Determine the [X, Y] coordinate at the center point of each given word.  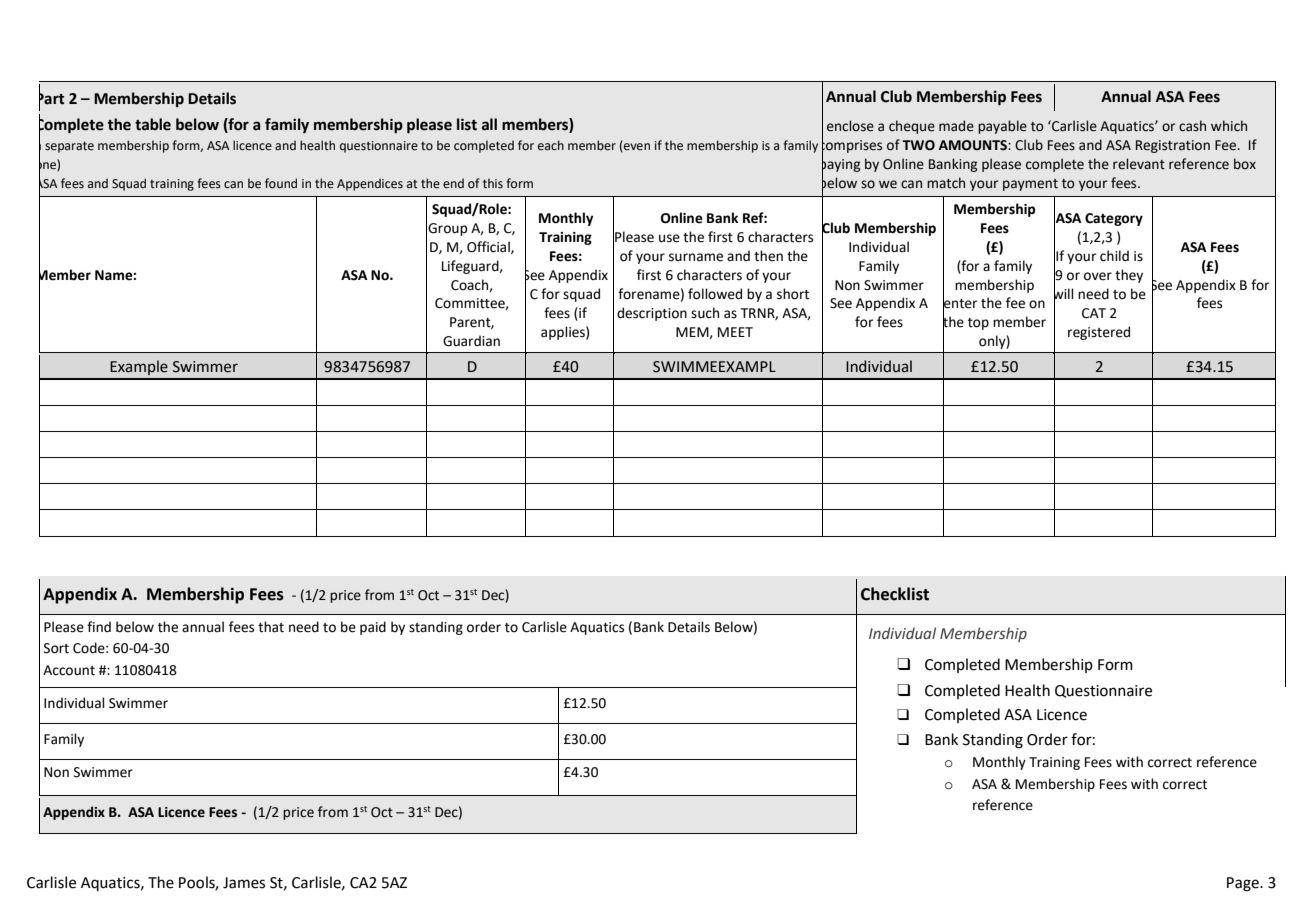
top [978, 324]
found [281, 183]
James [244, 883]
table [153, 124]
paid [373, 628]
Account [69, 670]
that [271, 627]
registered [1099, 333]
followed [715, 294]
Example [139, 367]
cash [1192, 126]
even [636, 147]
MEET [735, 332]
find [99, 626]
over [1098, 276]
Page [1244, 884]
